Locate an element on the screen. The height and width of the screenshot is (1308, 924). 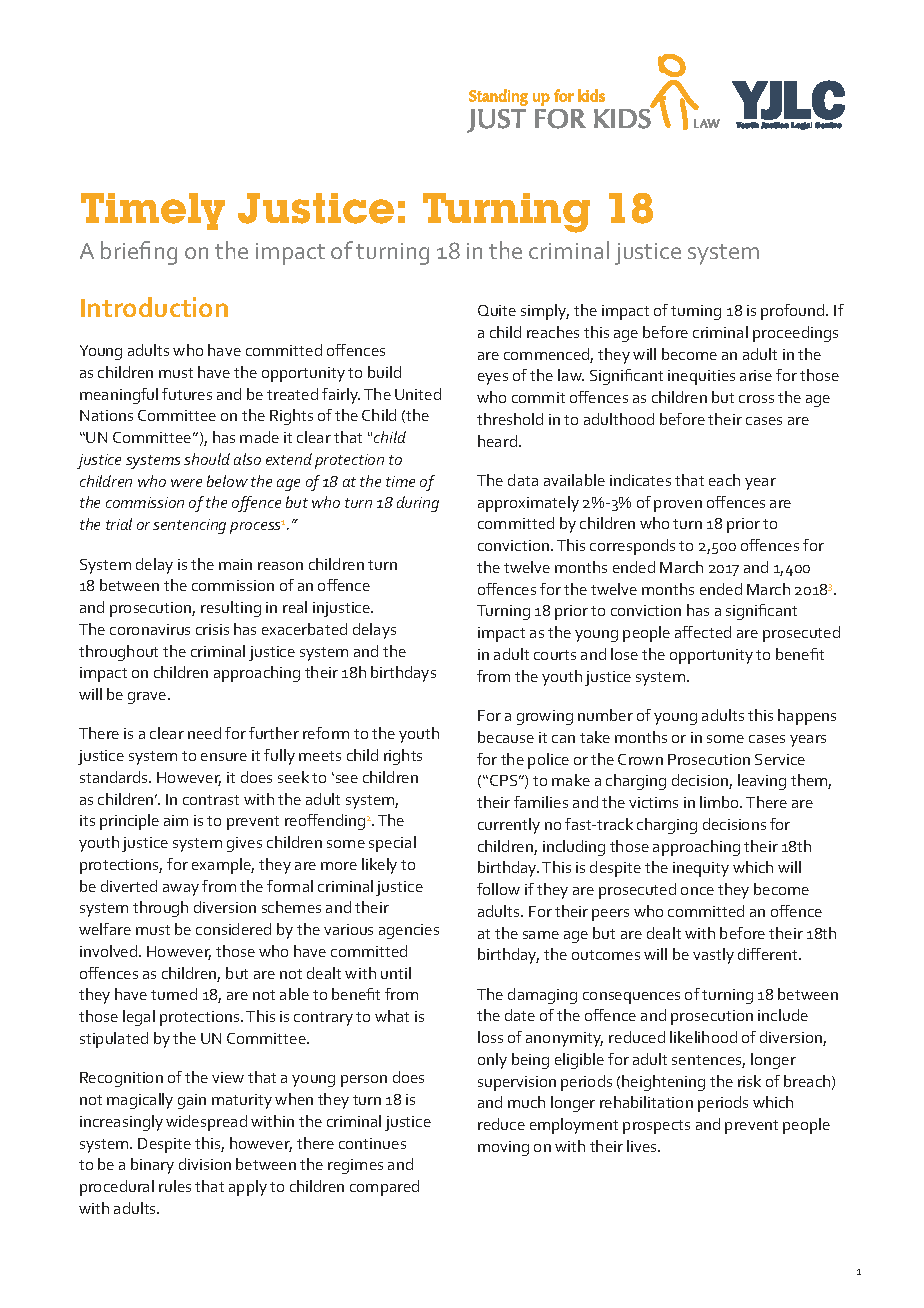
affected is located at coordinates (703, 632).
